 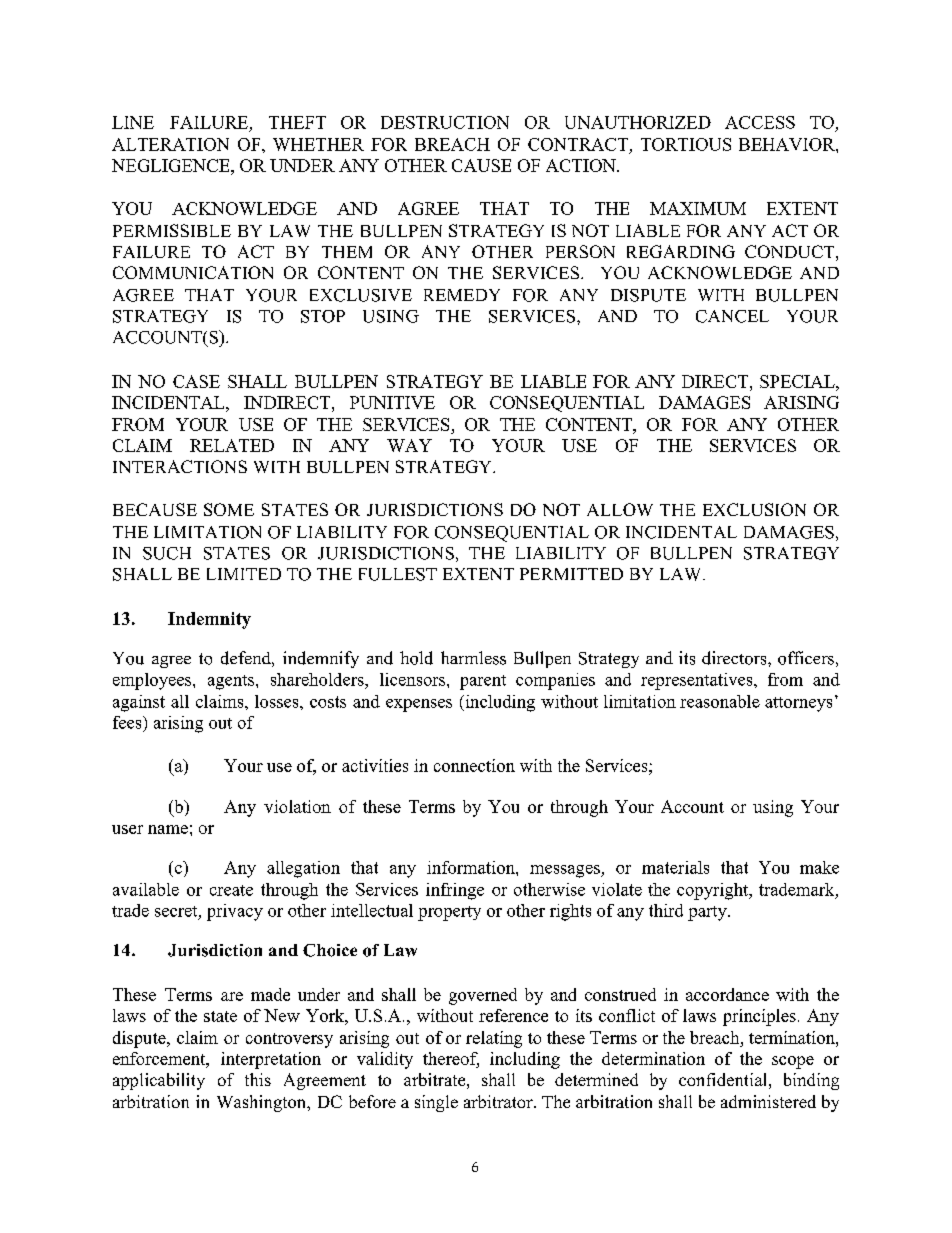 I want to click on CASE, so click(x=196, y=381).
